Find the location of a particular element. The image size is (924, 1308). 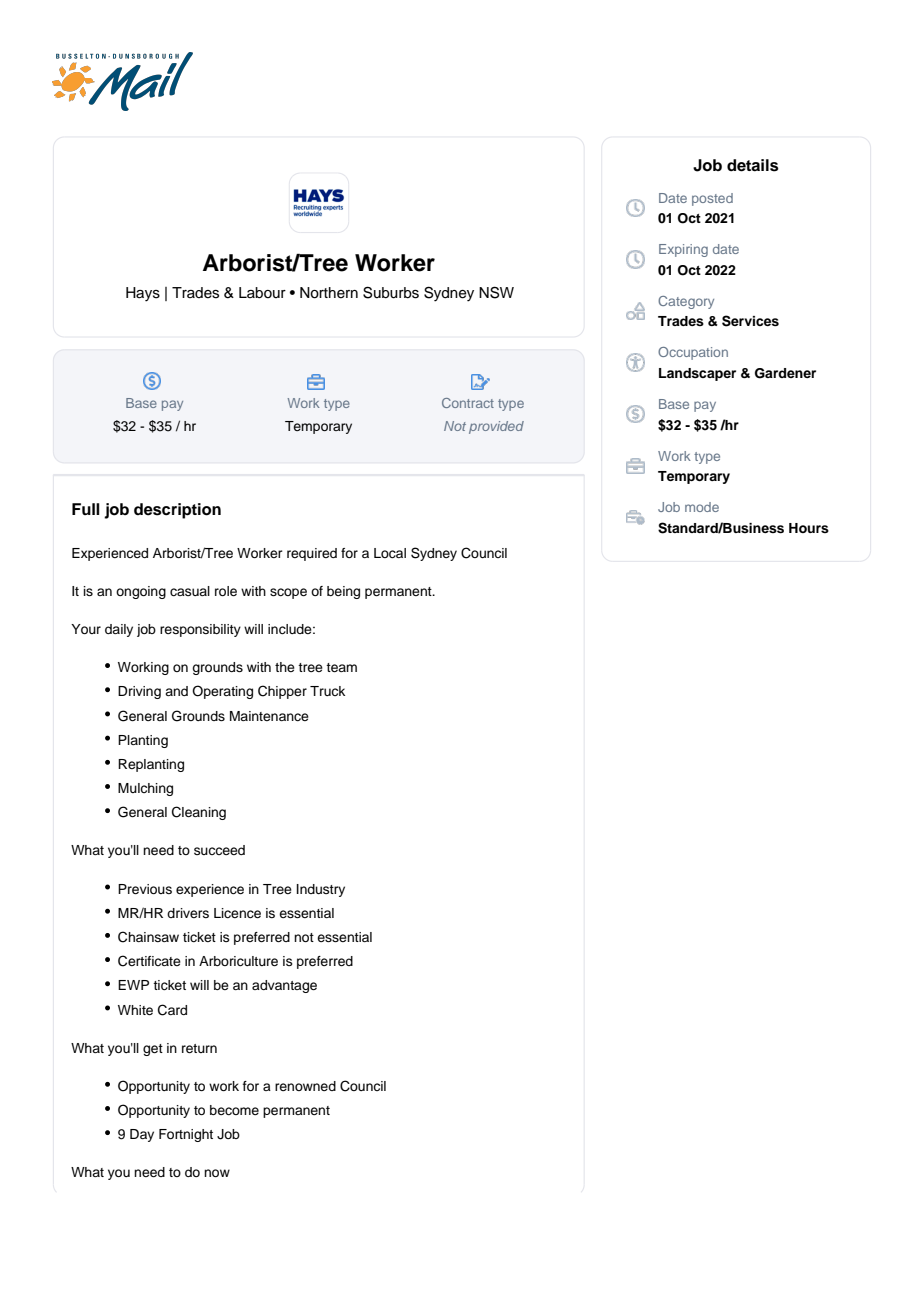

Fortnight is located at coordinates (186, 1135).
